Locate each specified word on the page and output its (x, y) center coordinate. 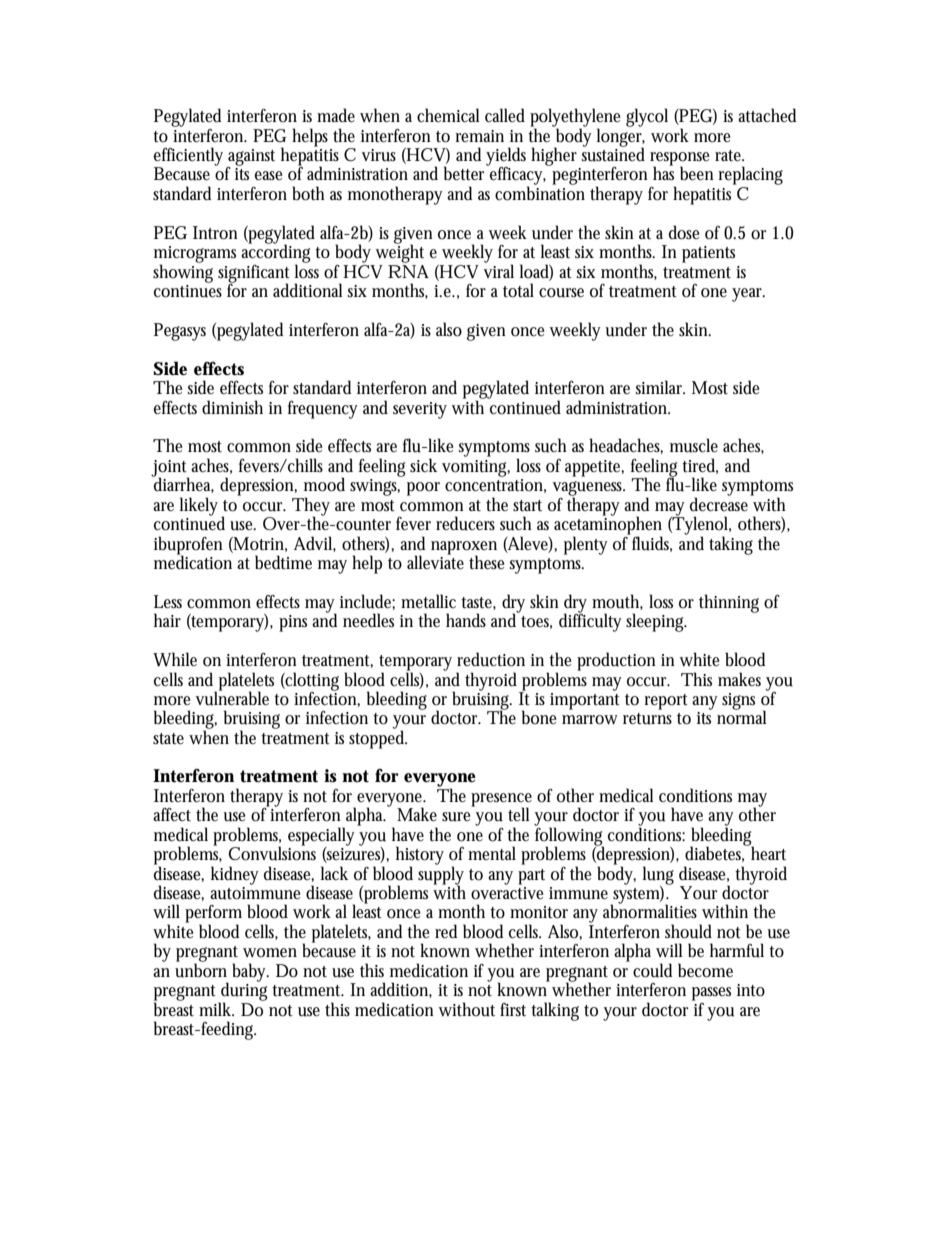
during (243, 991)
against (251, 158)
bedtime (283, 562)
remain (479, 136)
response (679, 160)
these (486, 562)
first (513, 1010)
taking (731, 545)
